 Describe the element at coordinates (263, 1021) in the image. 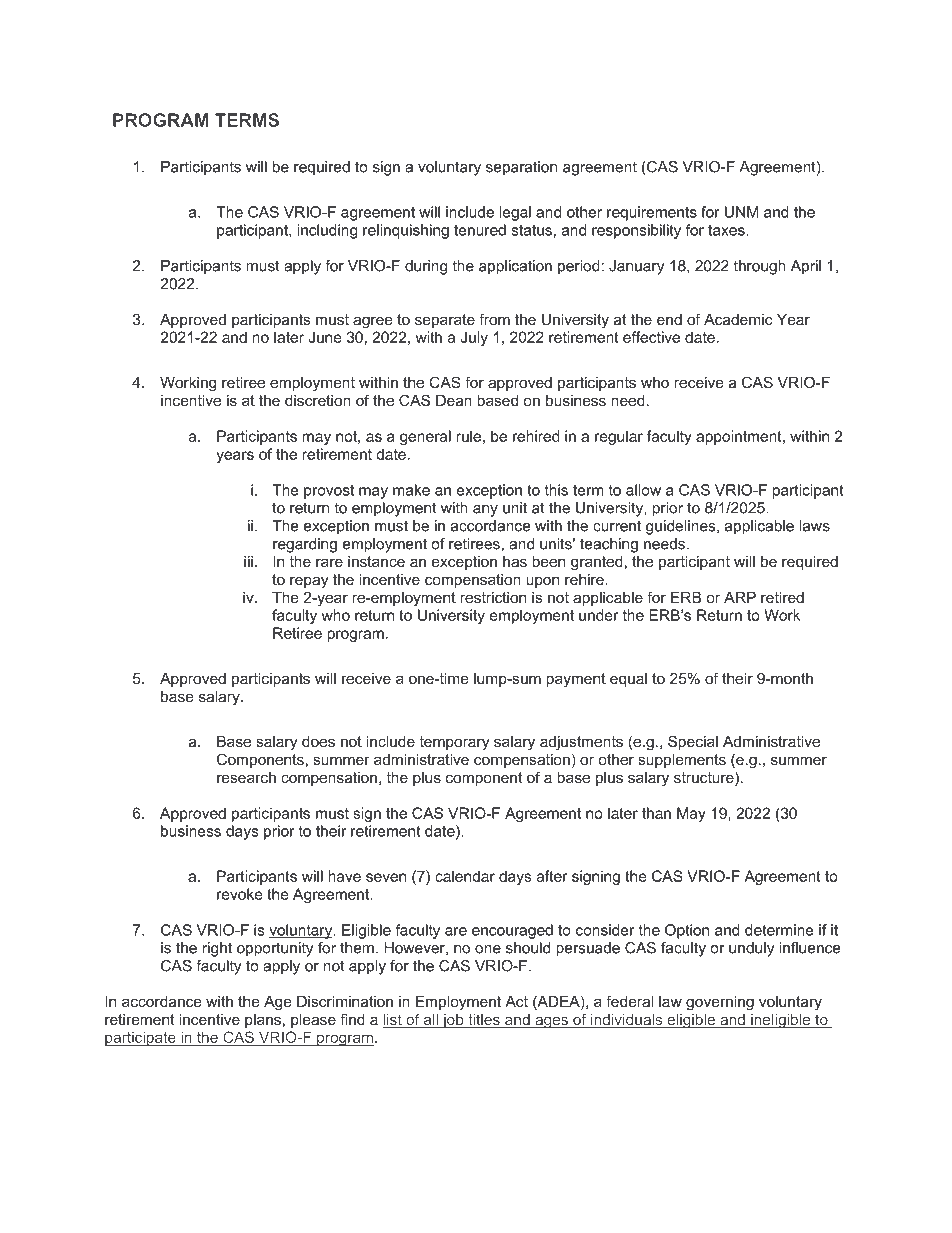

I see `plans` at that location.
